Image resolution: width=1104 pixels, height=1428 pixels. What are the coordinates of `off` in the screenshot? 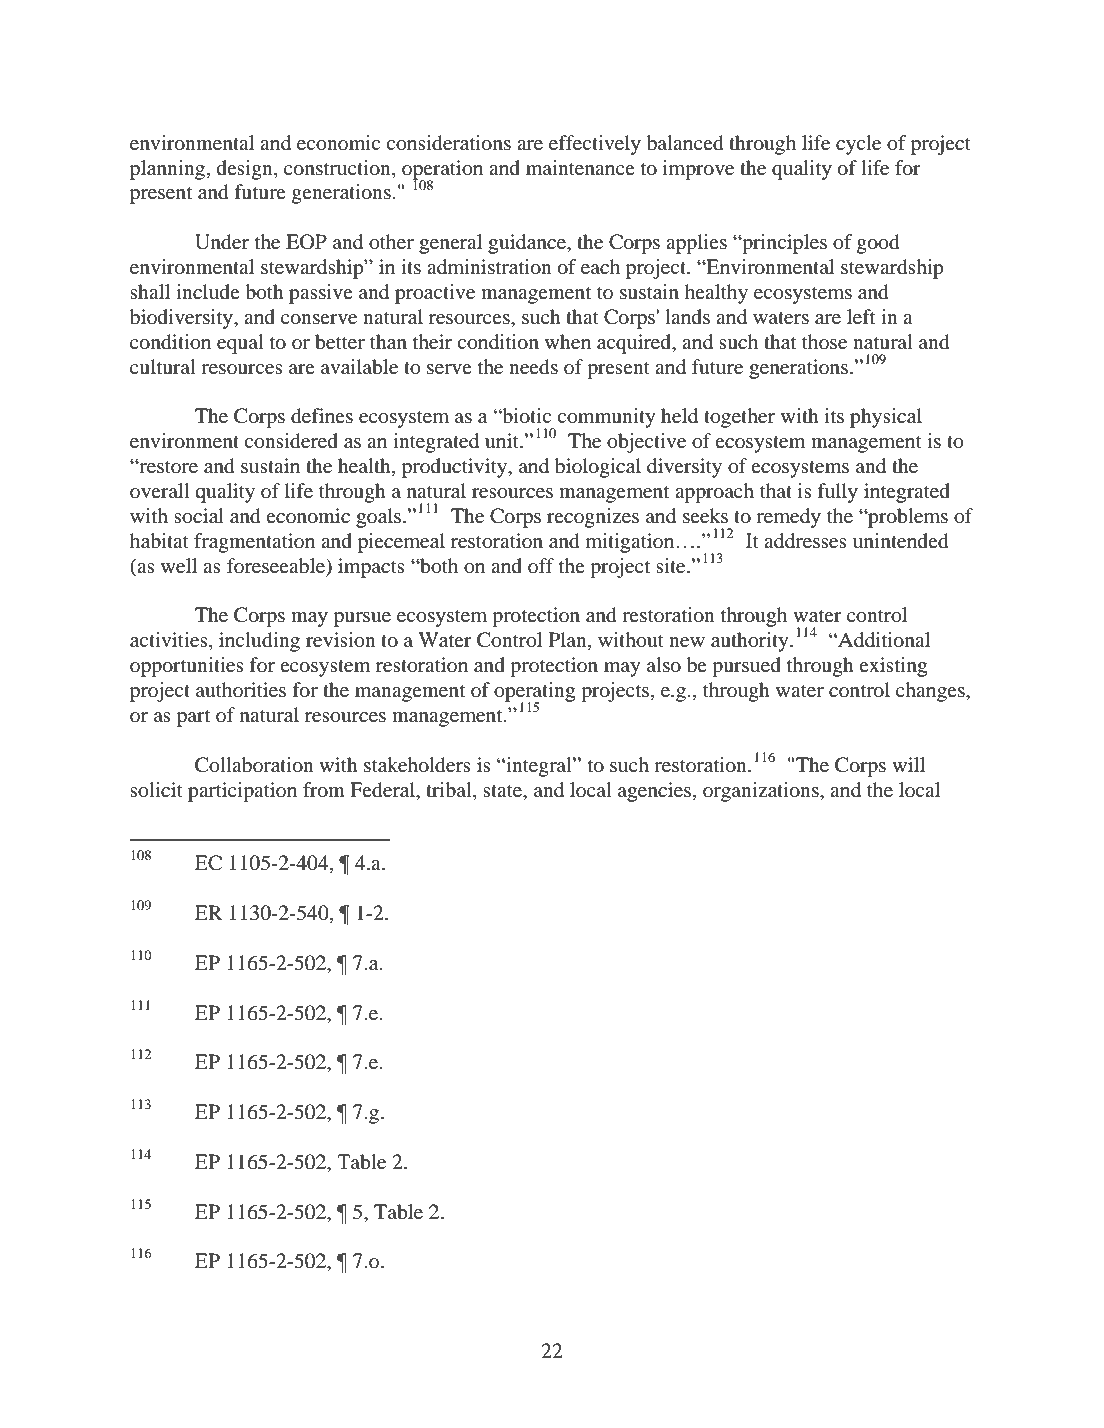 It's located at (541, 565).
